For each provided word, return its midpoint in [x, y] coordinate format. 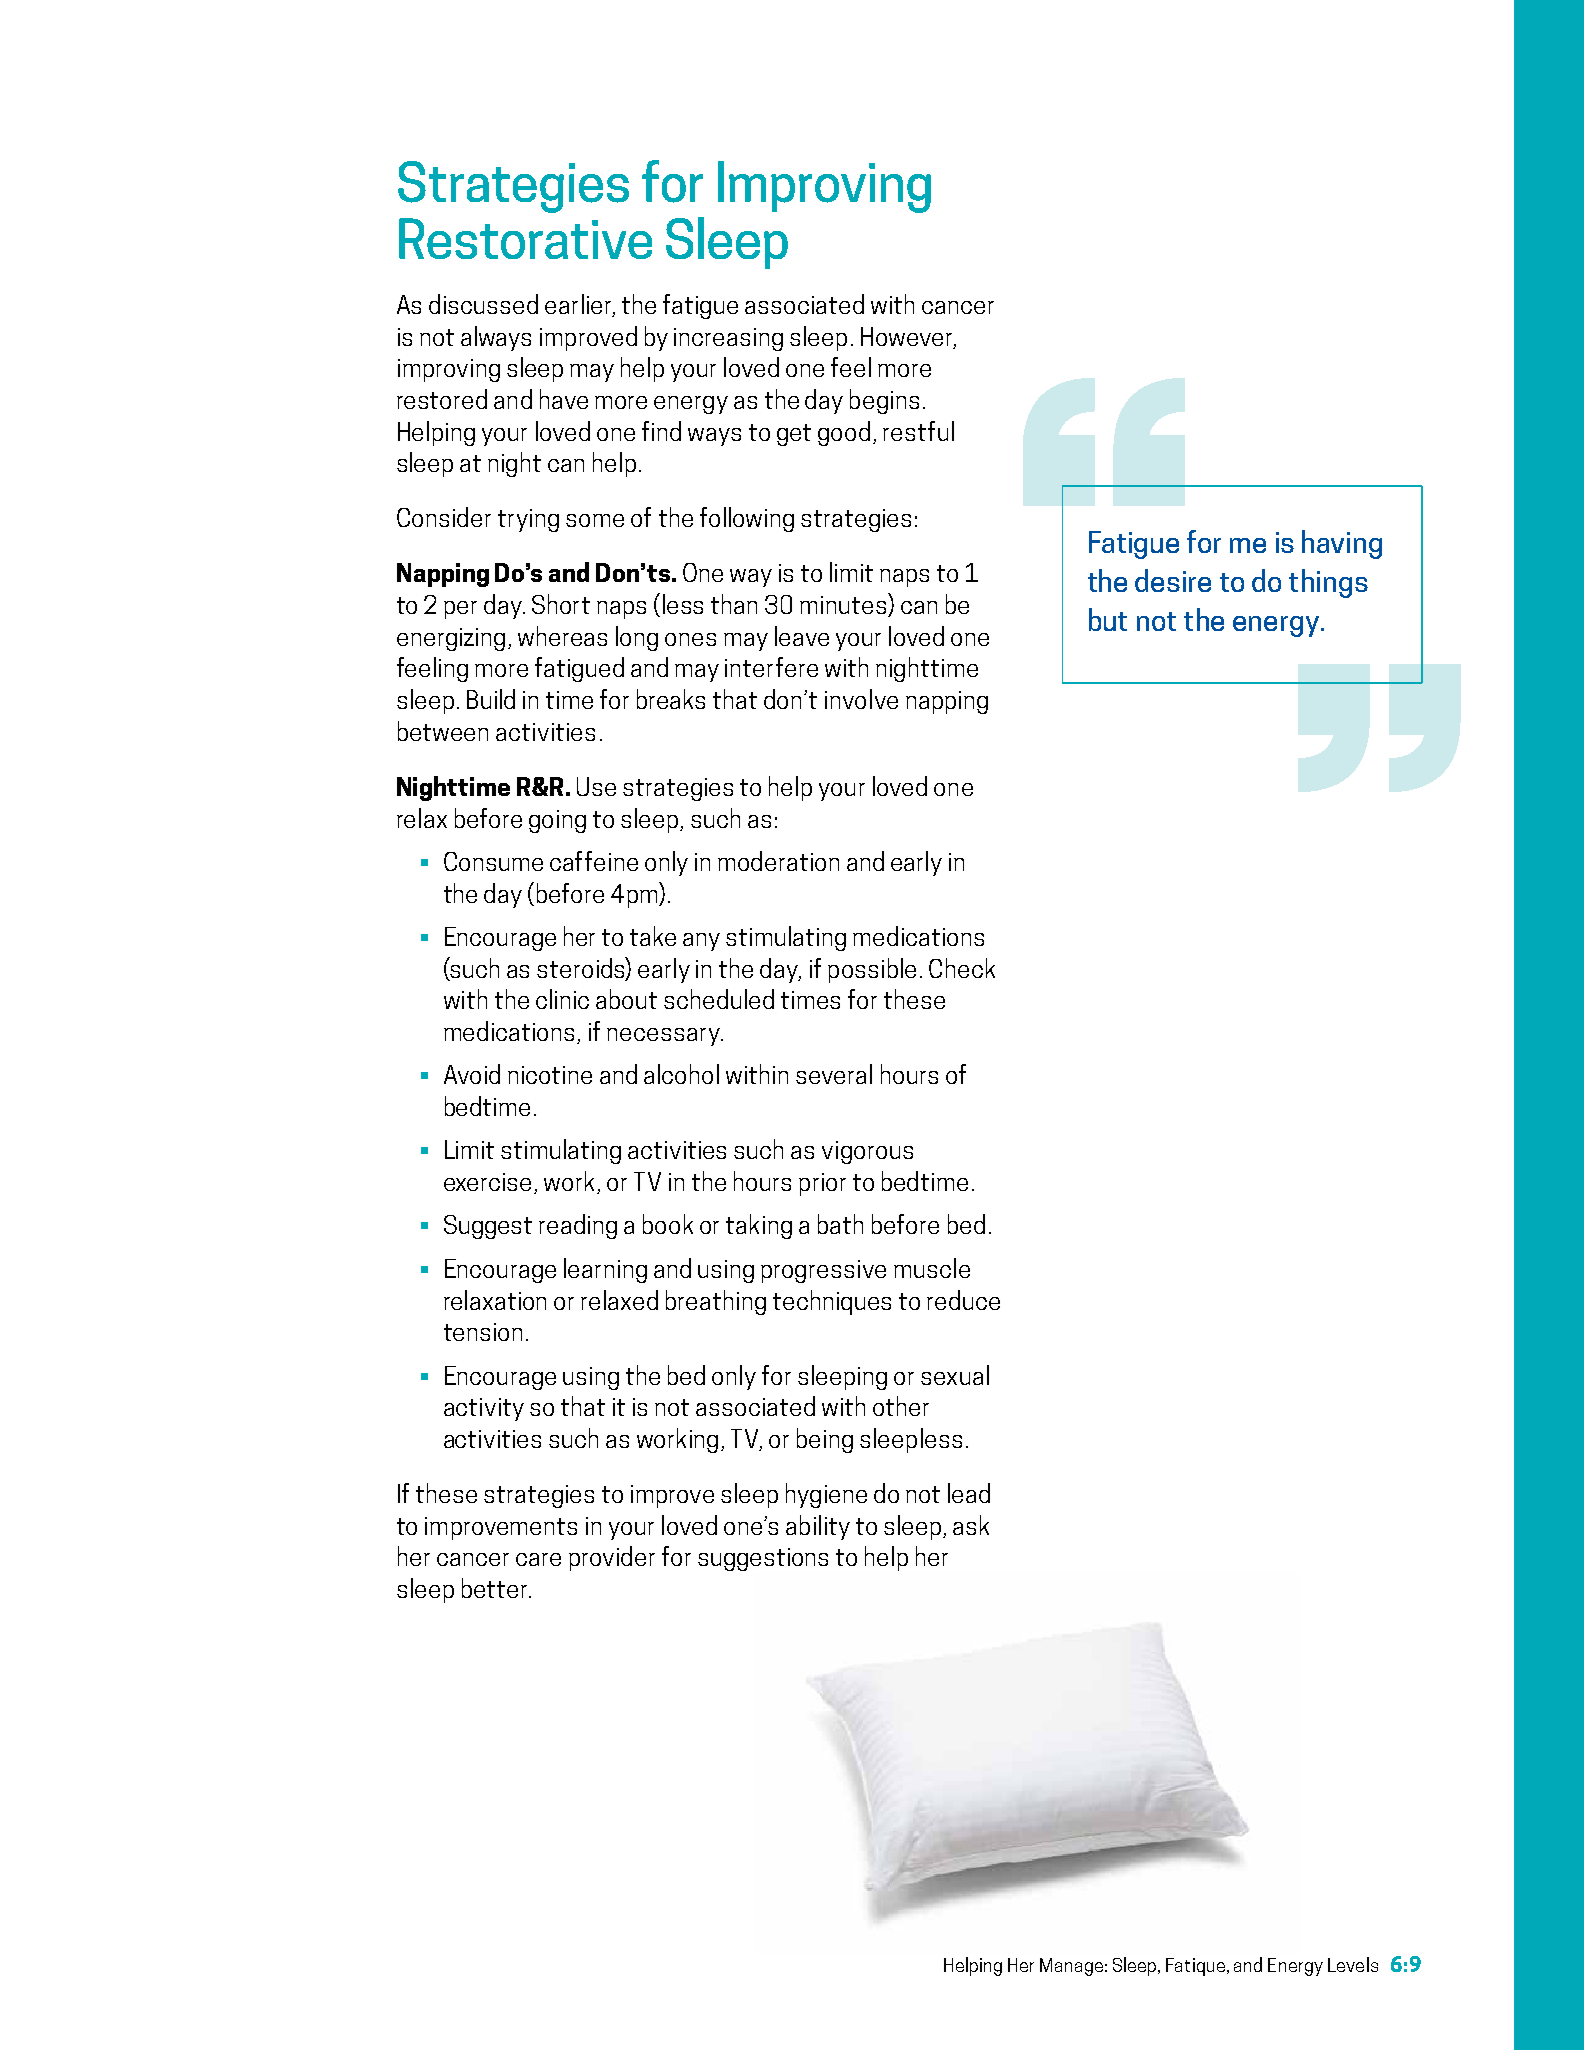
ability [818, 1527]
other [901, 1406]
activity [484, 1409]
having [1342, 544]
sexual [955, 1375]
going [557, 821]
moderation [778, 861]
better [496, 1588]
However [908, 337]
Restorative [525, 238]
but [1108, 619]
